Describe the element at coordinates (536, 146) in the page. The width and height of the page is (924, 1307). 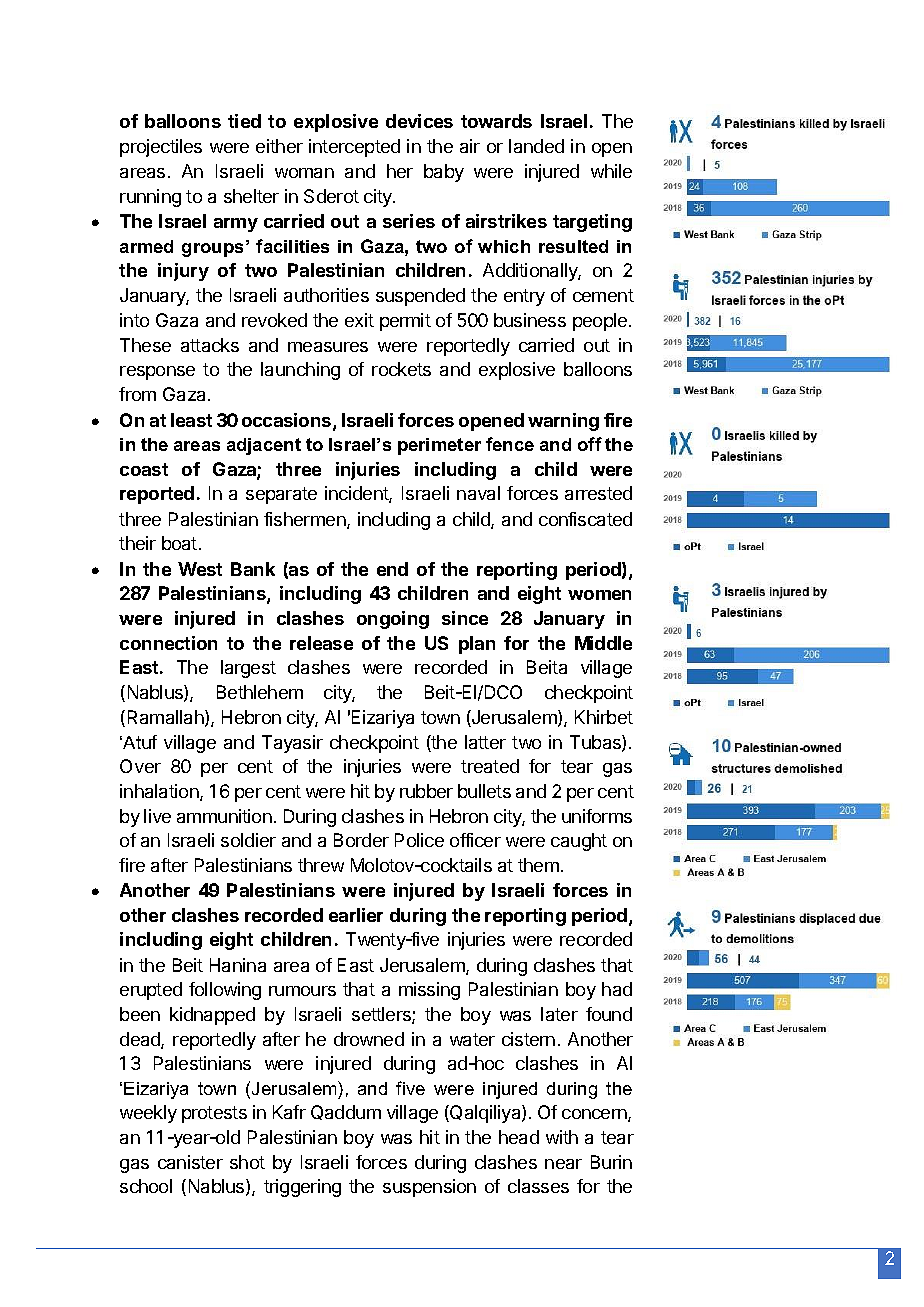
I see `landed` at that location.
